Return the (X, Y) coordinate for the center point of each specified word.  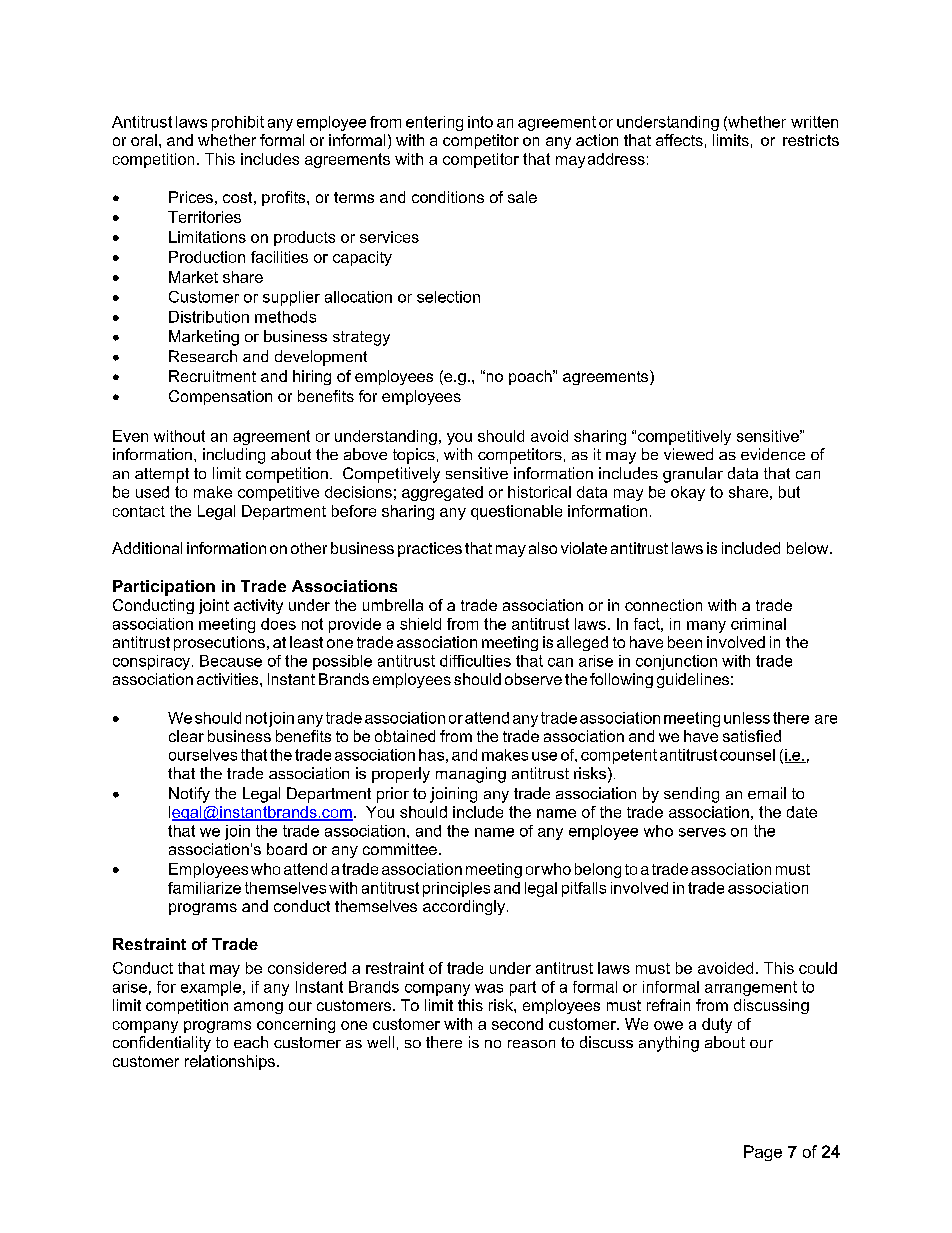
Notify (189, 795)
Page (763, 1153)
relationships (230, 1062)
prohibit (238, 123)
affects (679, 140)
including (234, 456)
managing (471, 775)
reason (531, 1044)
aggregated (442, 493)
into (480, 122)
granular (693, 475)
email (767, 793)
